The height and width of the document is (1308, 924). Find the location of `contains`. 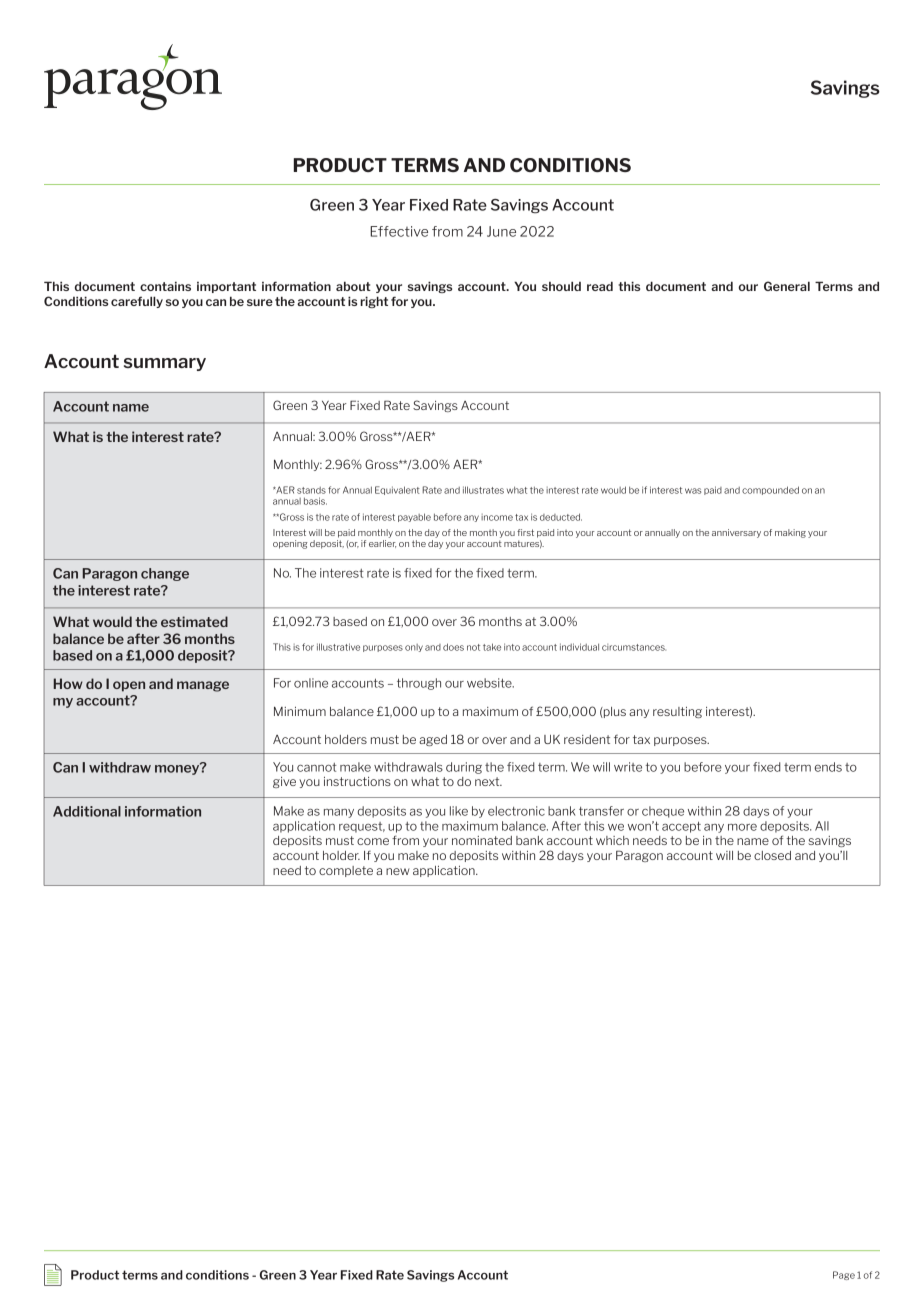

contains is located at coordinates (165, 286).
